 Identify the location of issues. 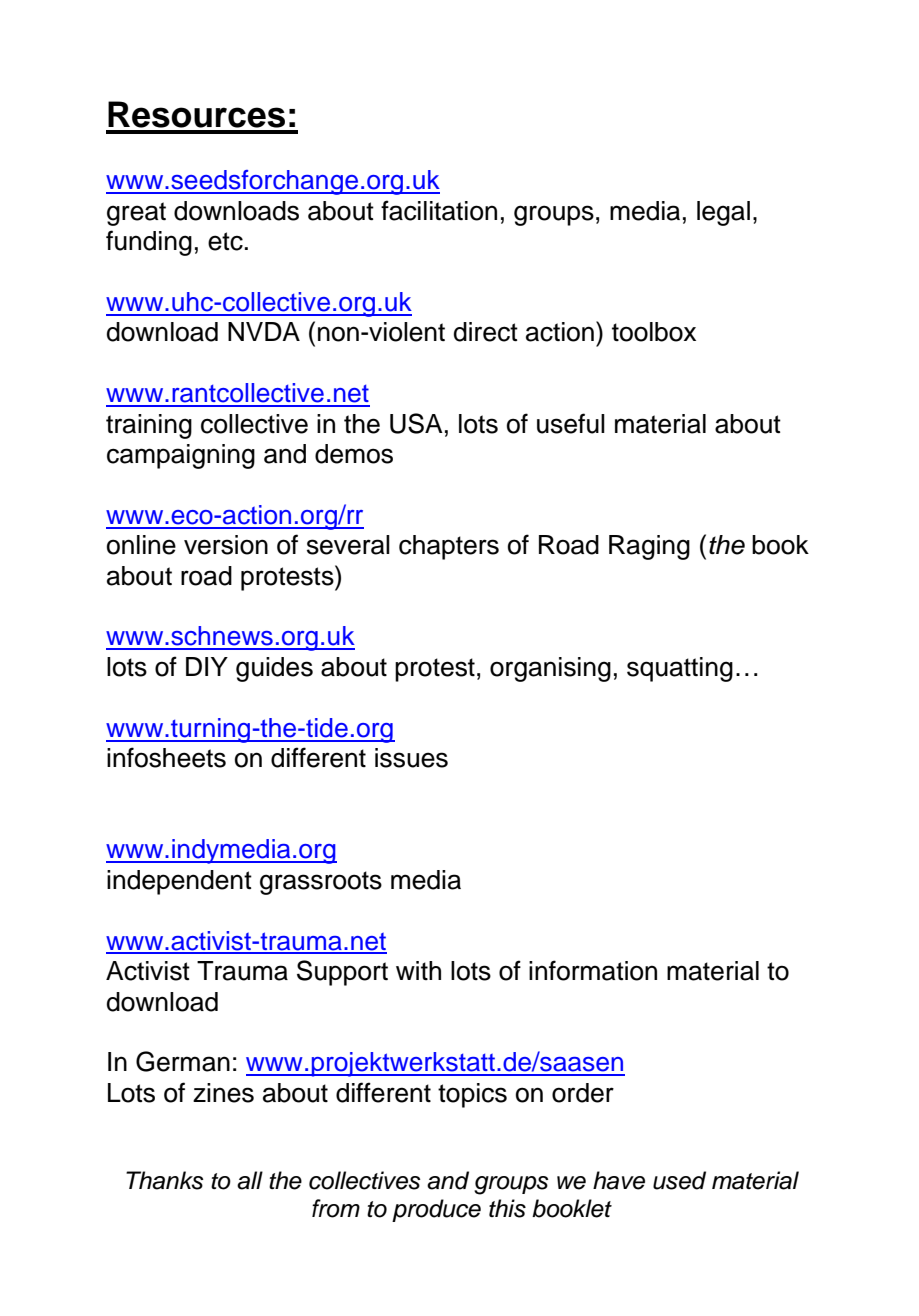
(411, 758).
